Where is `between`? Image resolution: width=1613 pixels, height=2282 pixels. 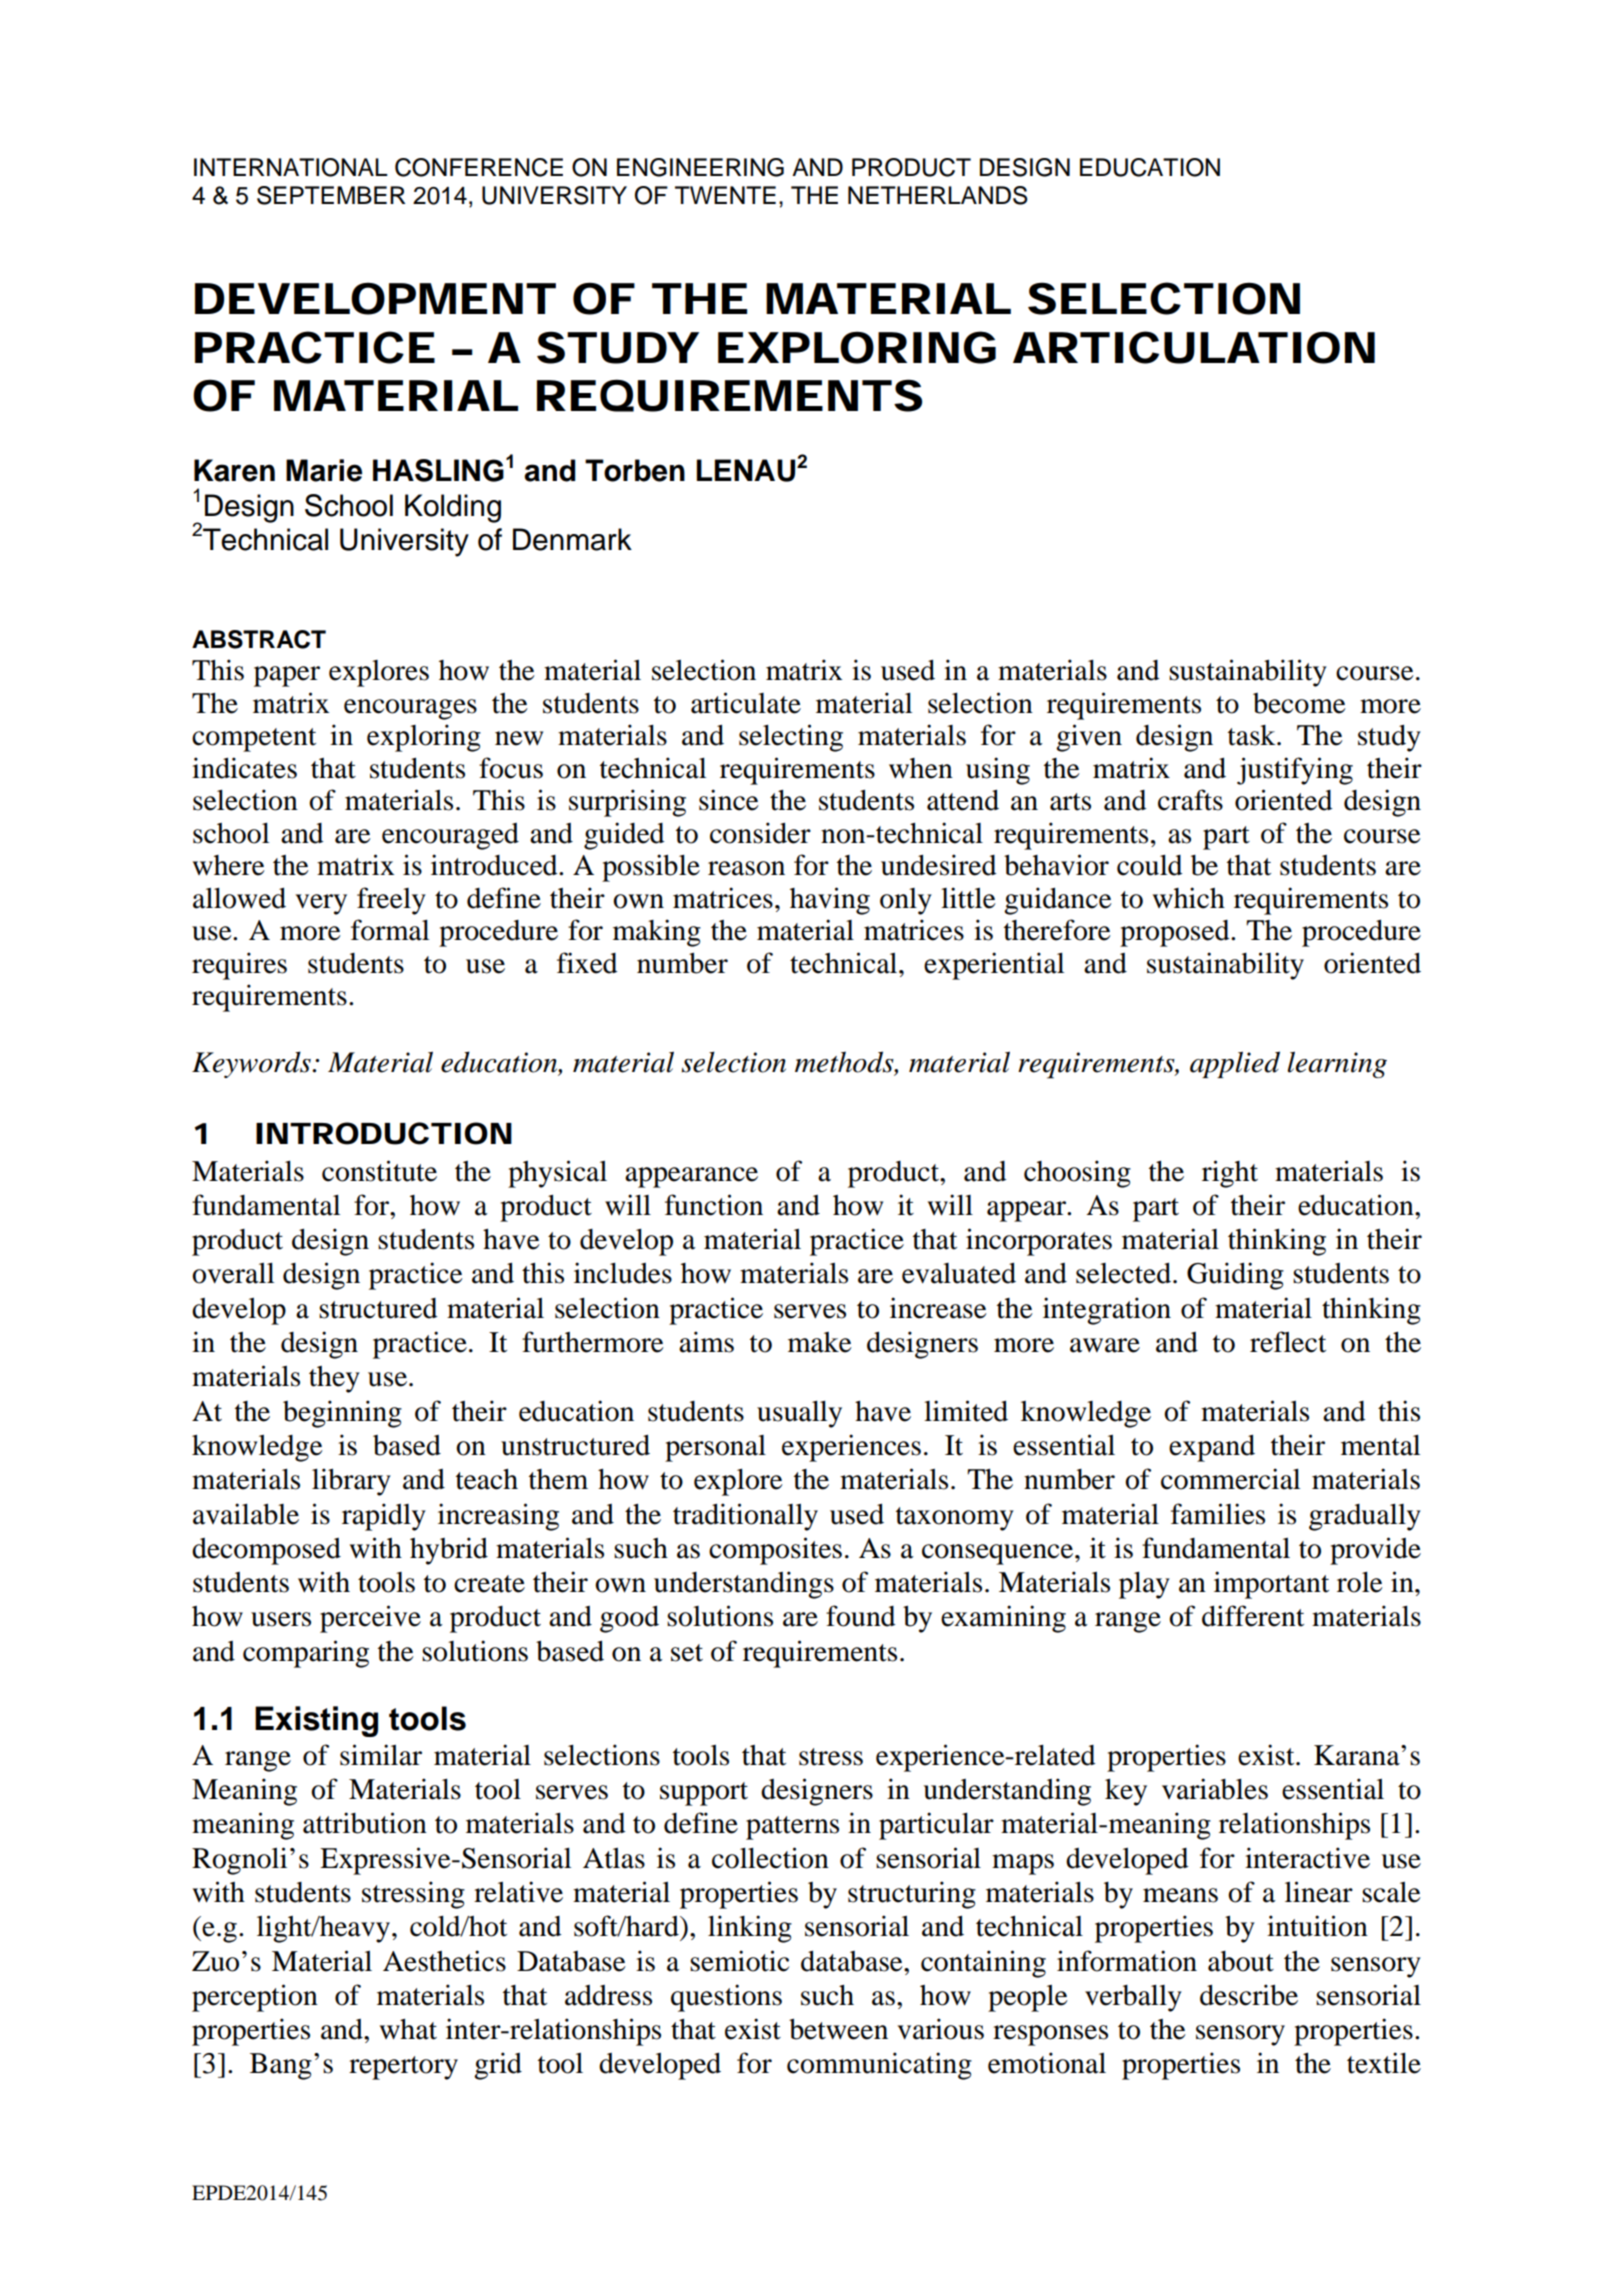
between is located at coordinates (838, 2029).
